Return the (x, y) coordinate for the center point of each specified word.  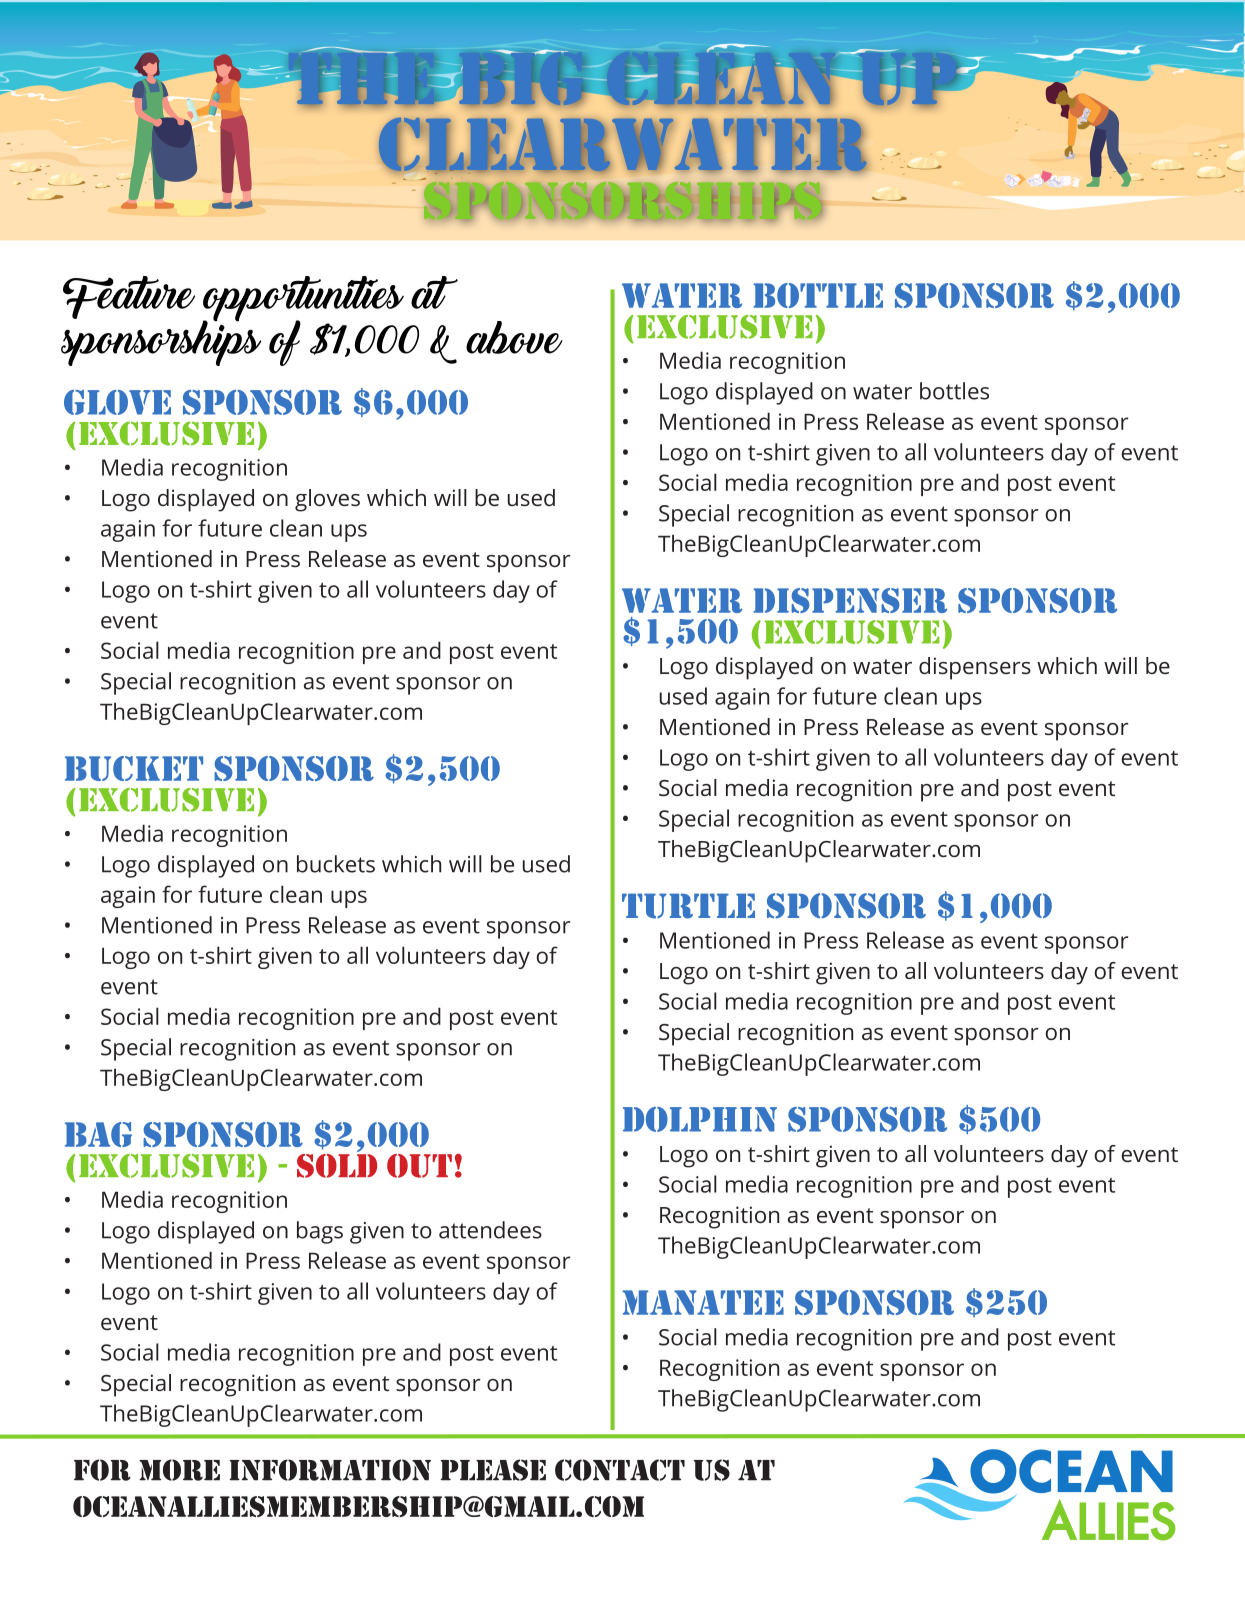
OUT (419, 1166)
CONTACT (620, 1470)
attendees (490, 1230)
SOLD (337, 1164)
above (514, 337)
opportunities (303, 300)
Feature (129, 297)
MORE (179, 1470)
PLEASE (493, 1470)
